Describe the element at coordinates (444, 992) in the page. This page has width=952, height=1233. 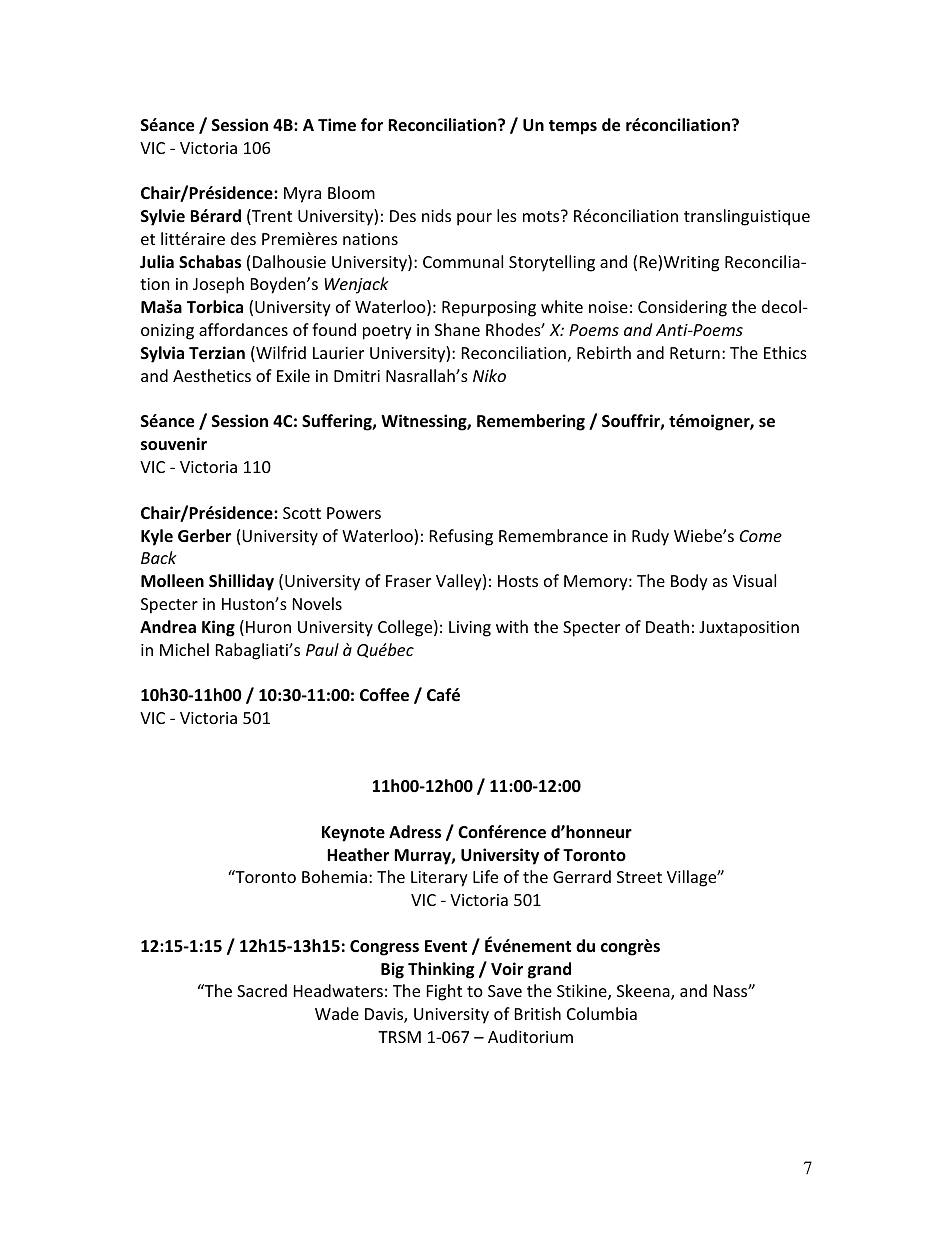
I see `Fight` at that location.
